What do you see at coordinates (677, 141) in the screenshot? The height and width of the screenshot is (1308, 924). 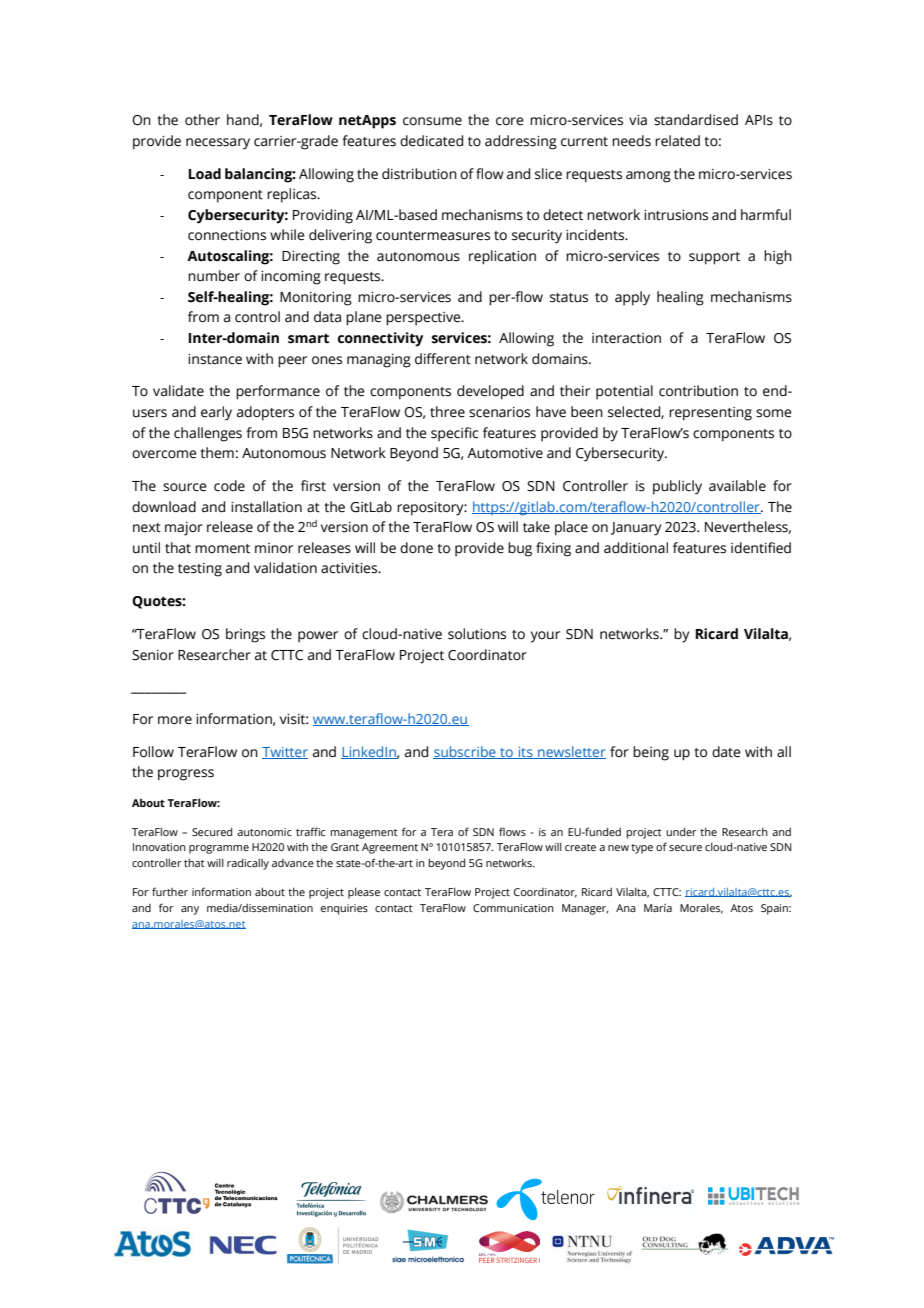 I see `related` at bounding box center [677, 141].
